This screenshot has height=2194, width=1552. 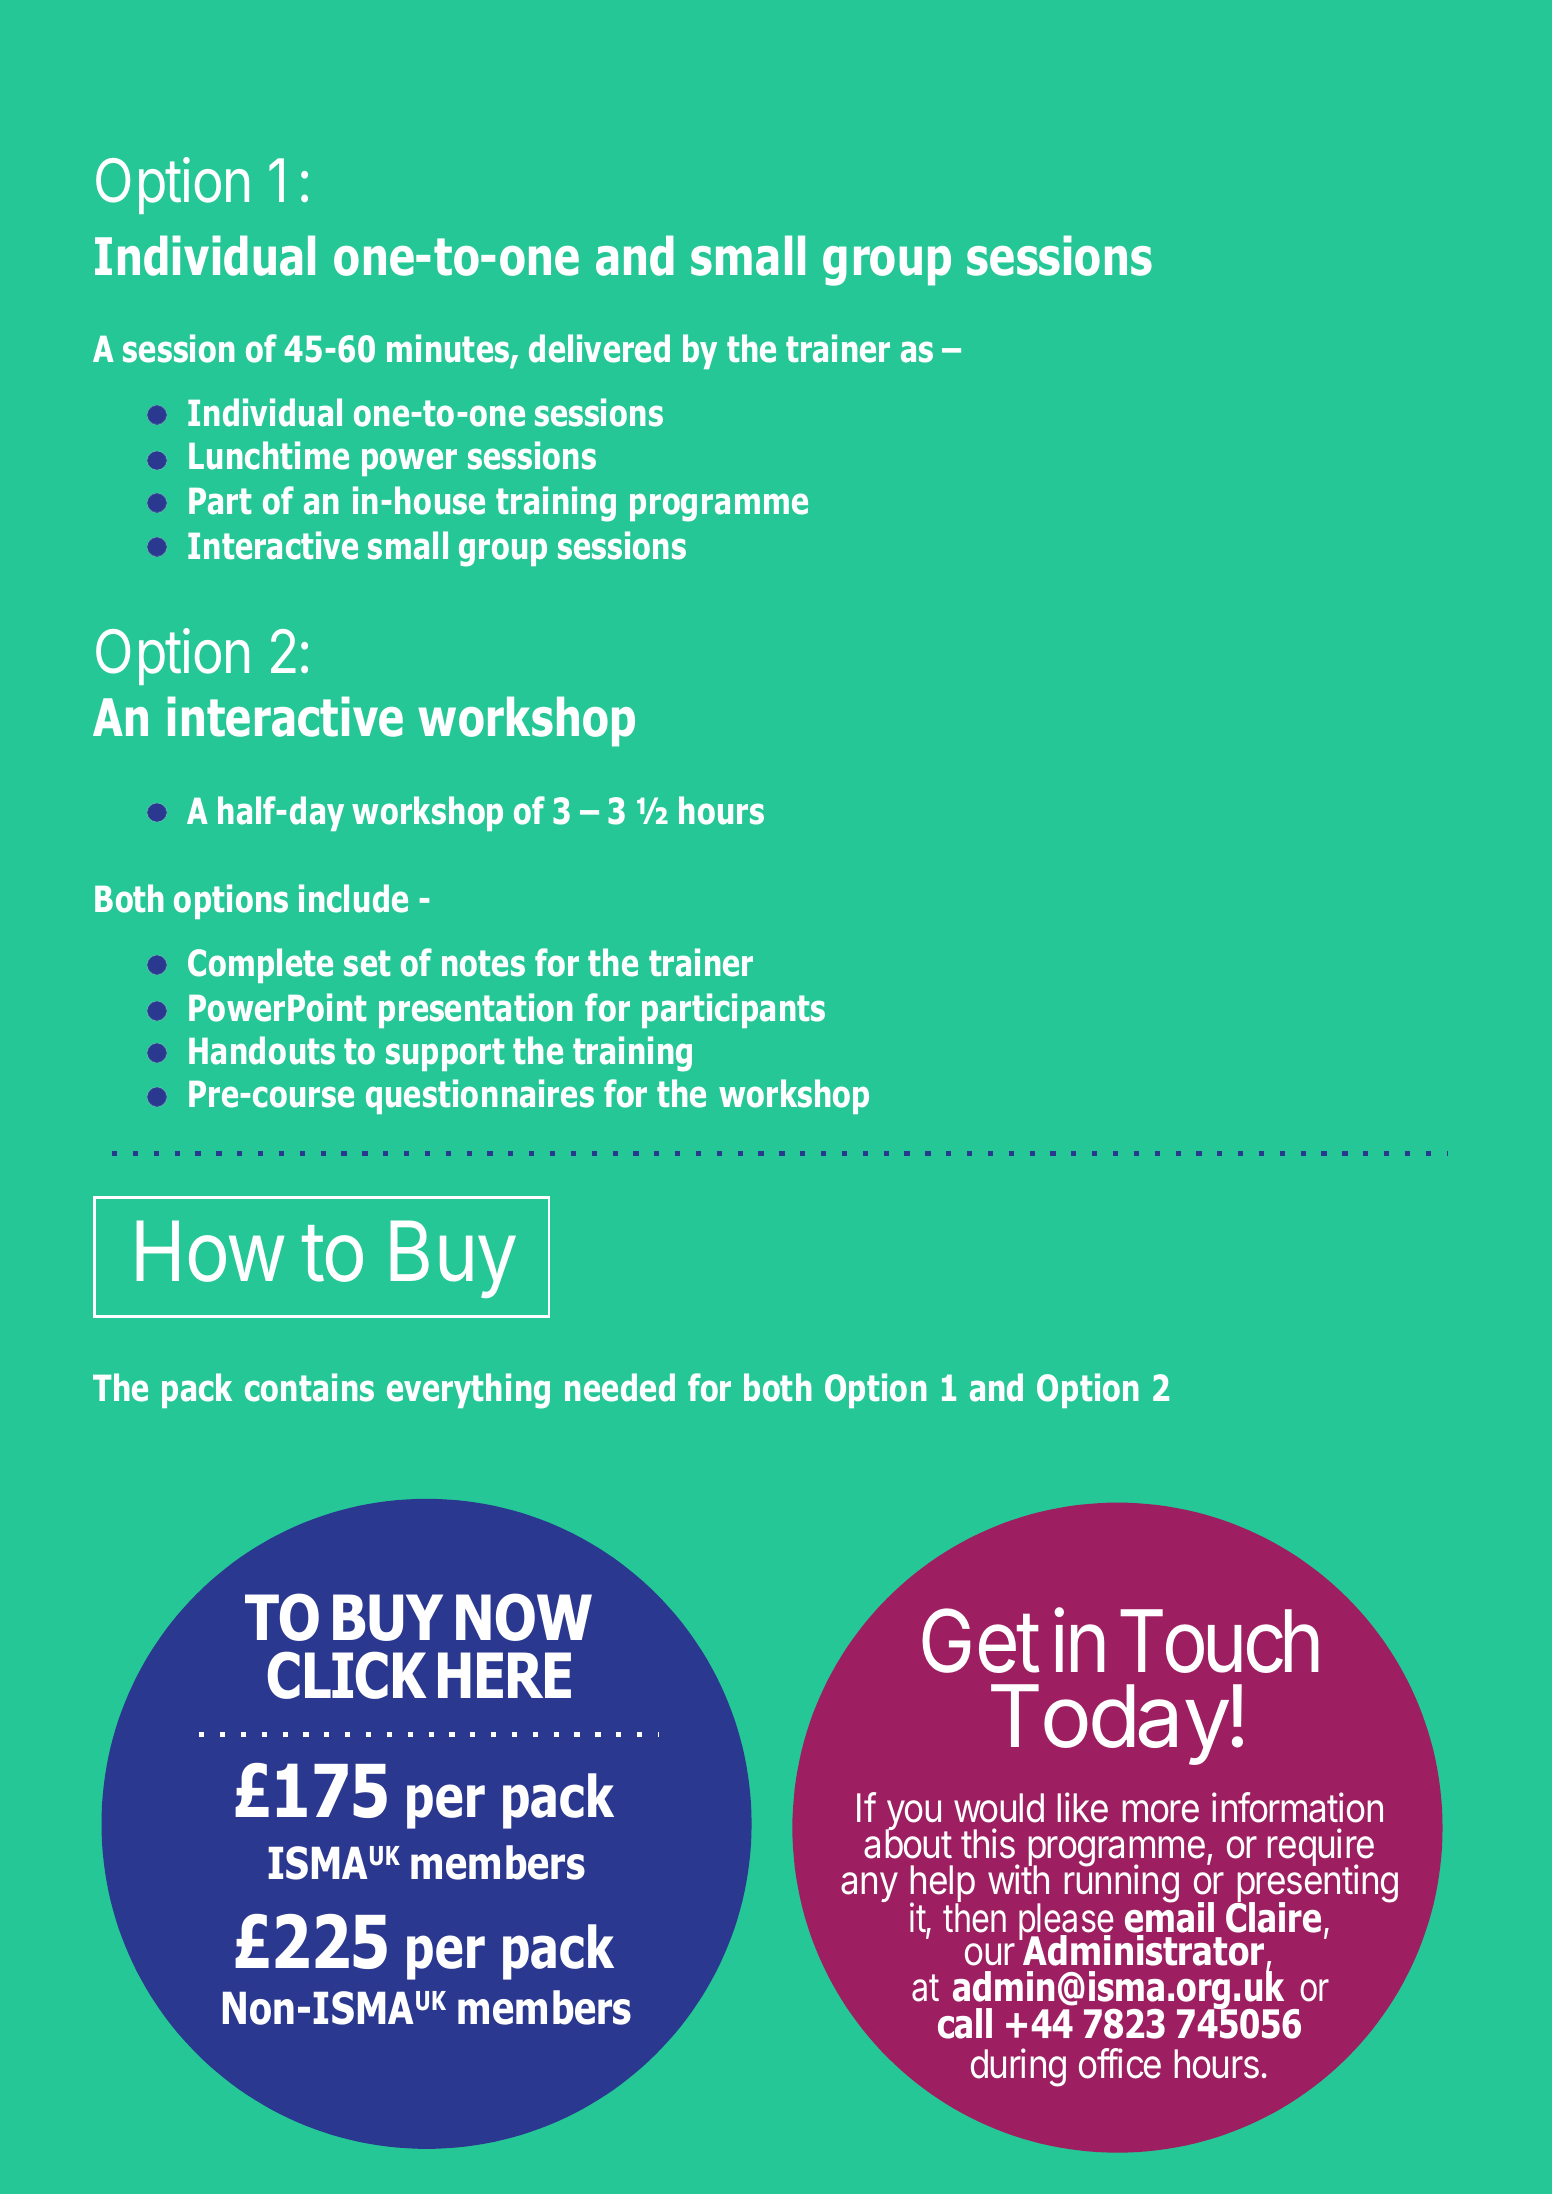 I want to click on CLICK, so click(x=347, y=1675).
